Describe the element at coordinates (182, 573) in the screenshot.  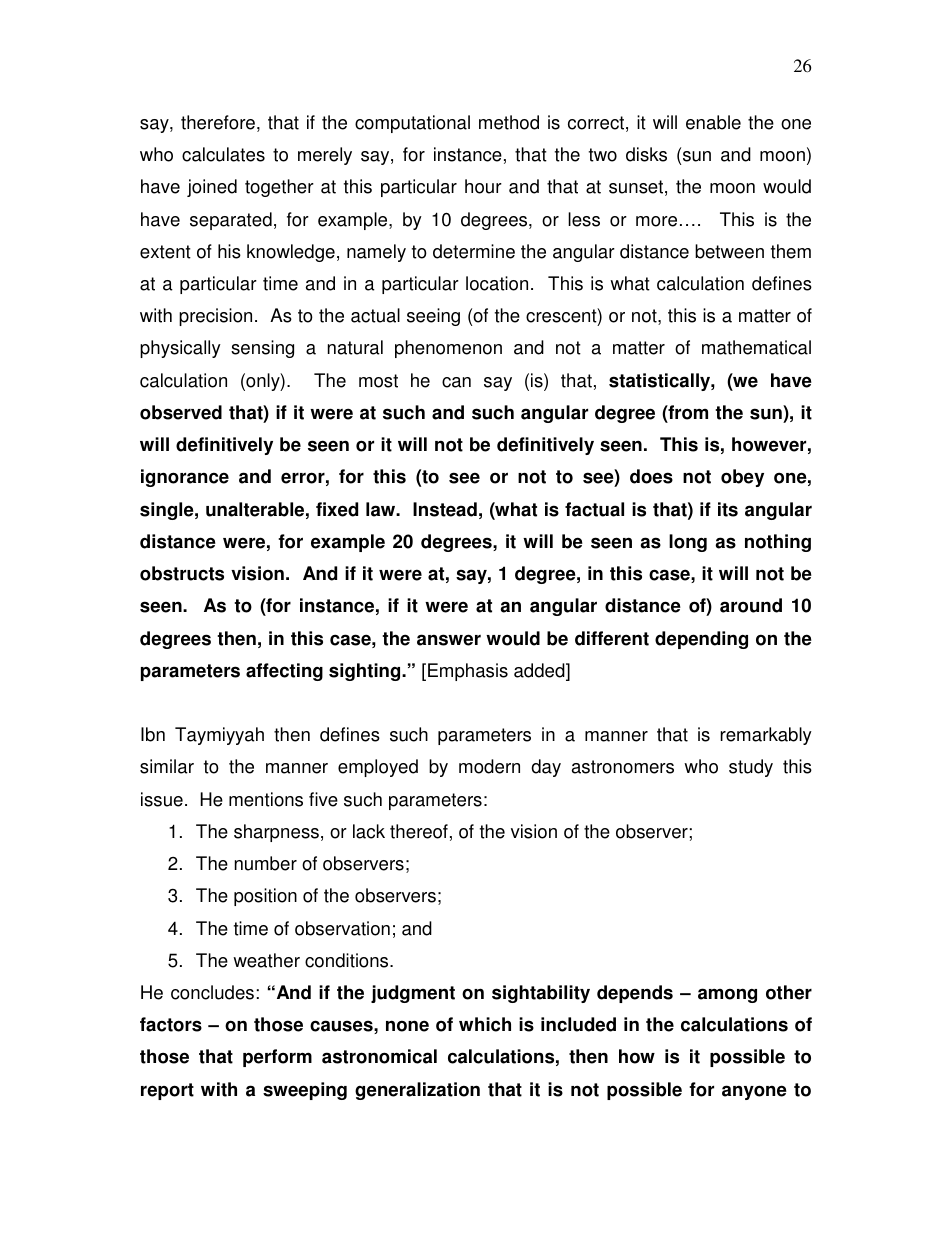
I see `obstructs` at that location.
